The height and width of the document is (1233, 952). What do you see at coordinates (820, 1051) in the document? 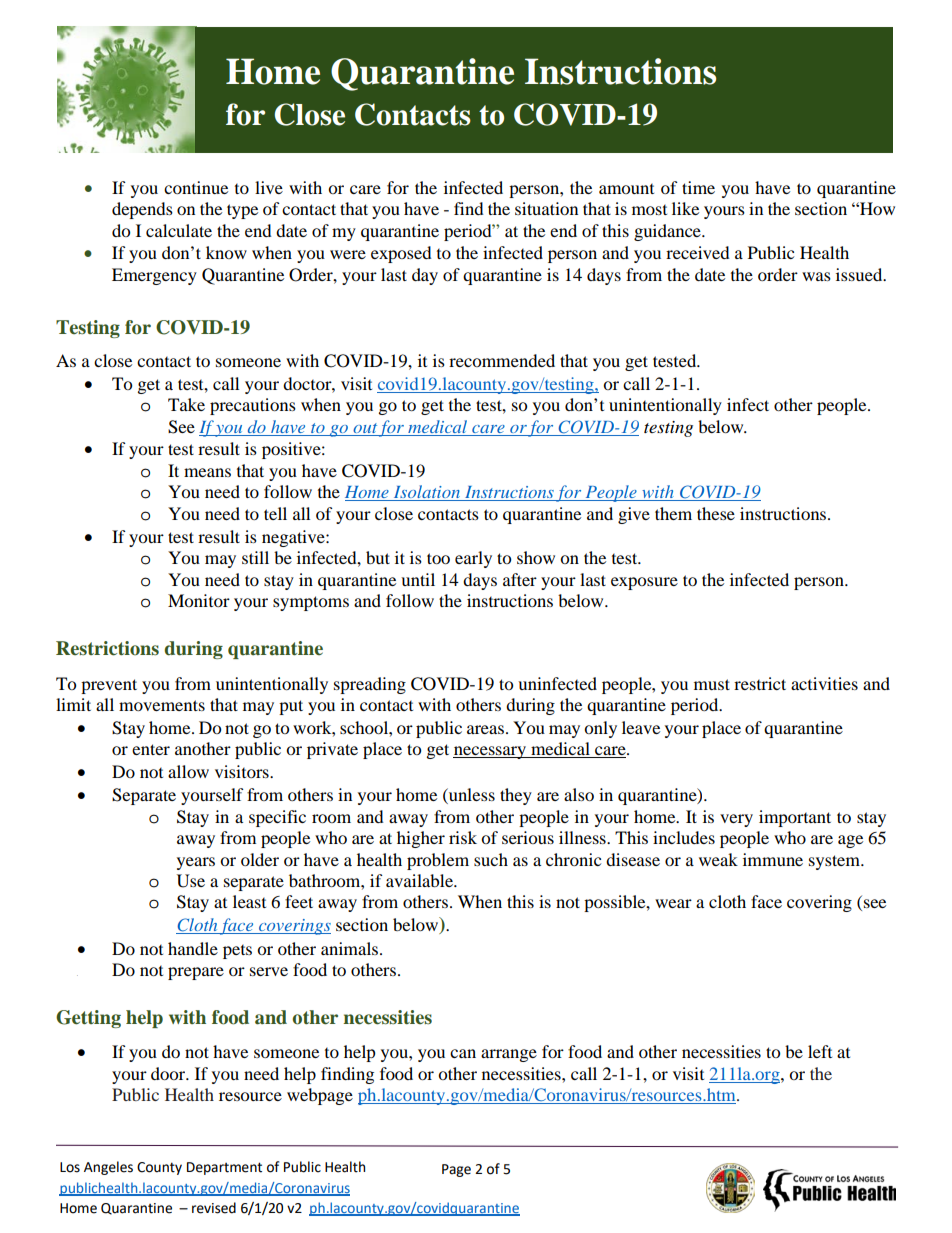
I see `left` at bounding box center [820, 1051].
